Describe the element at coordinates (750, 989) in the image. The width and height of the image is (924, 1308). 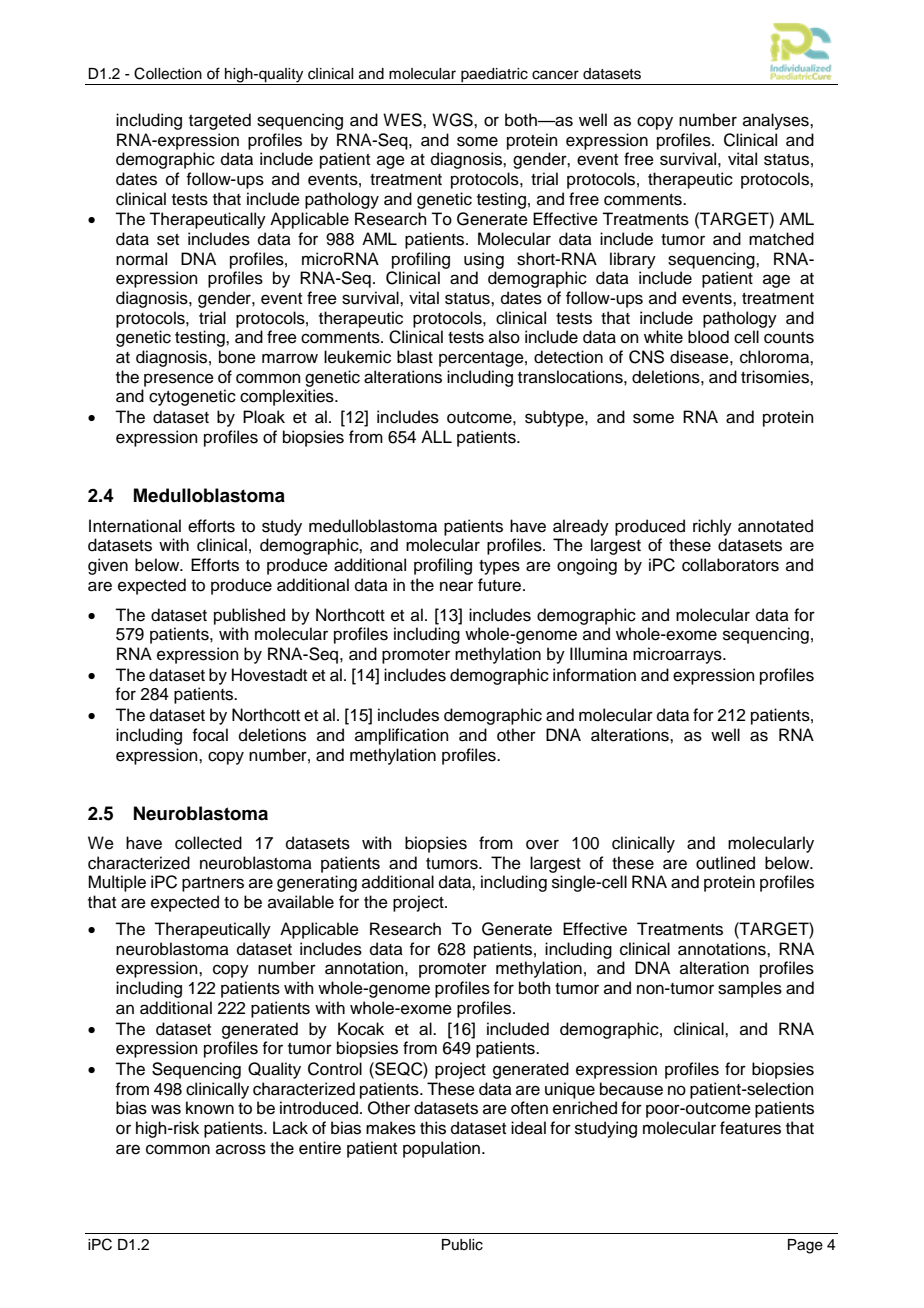
I see `samples` at that location.
